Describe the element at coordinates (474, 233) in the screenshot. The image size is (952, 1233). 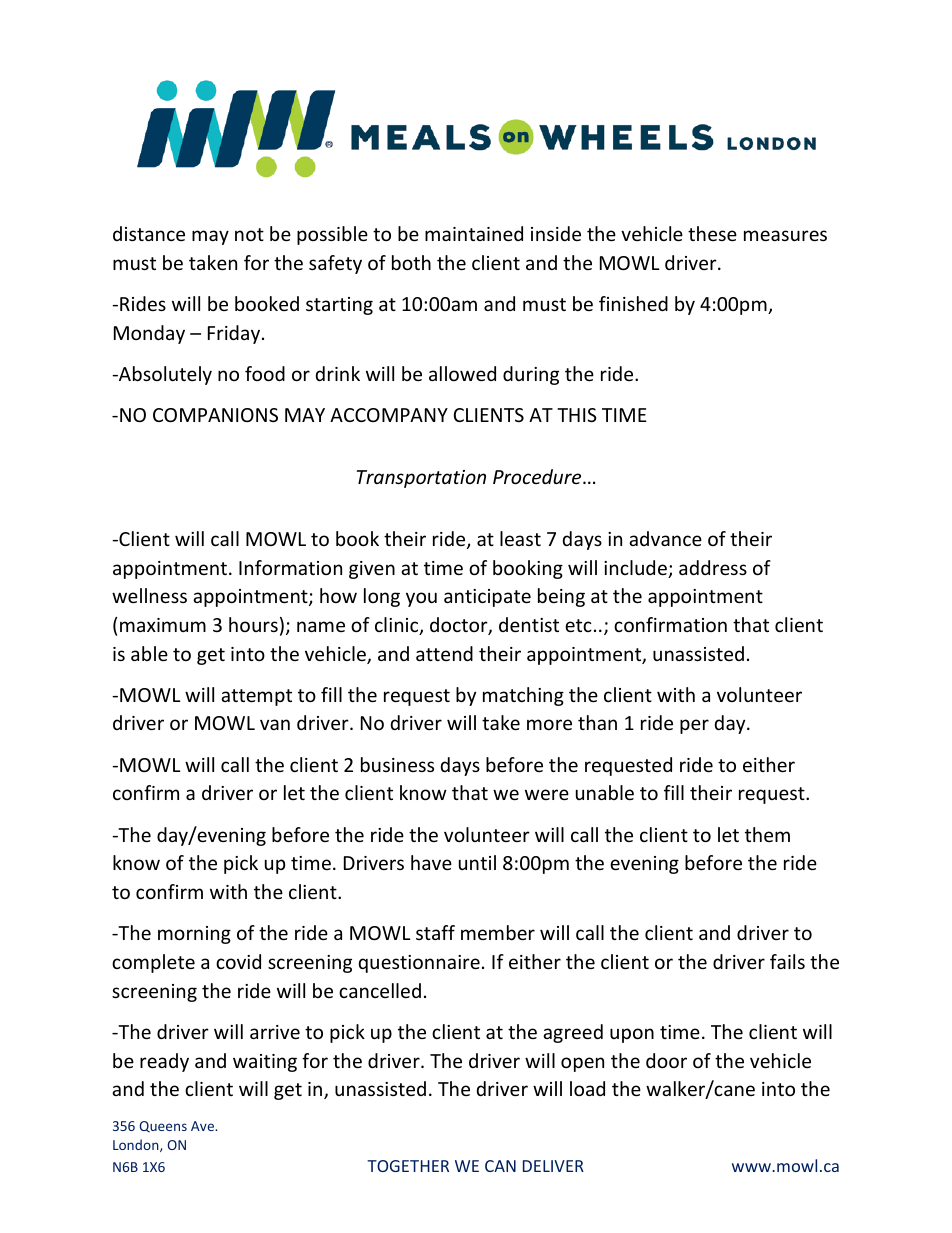
I see `maintained` at that location.
